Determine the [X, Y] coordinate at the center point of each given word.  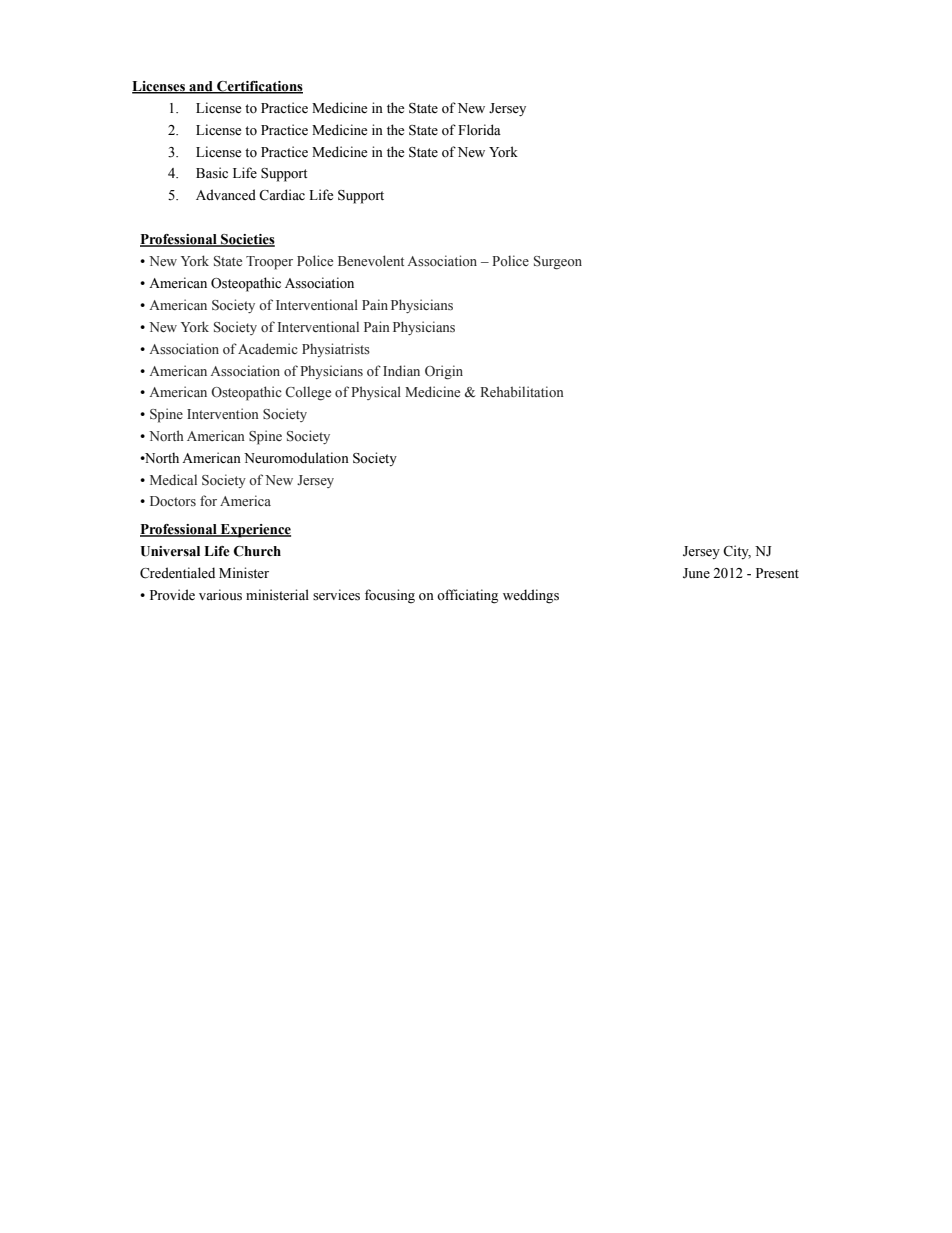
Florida [479, 129]
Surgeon [558, 263]
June [696, 573]
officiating [467, 596]
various [220, 595]
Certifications [259, 87]
